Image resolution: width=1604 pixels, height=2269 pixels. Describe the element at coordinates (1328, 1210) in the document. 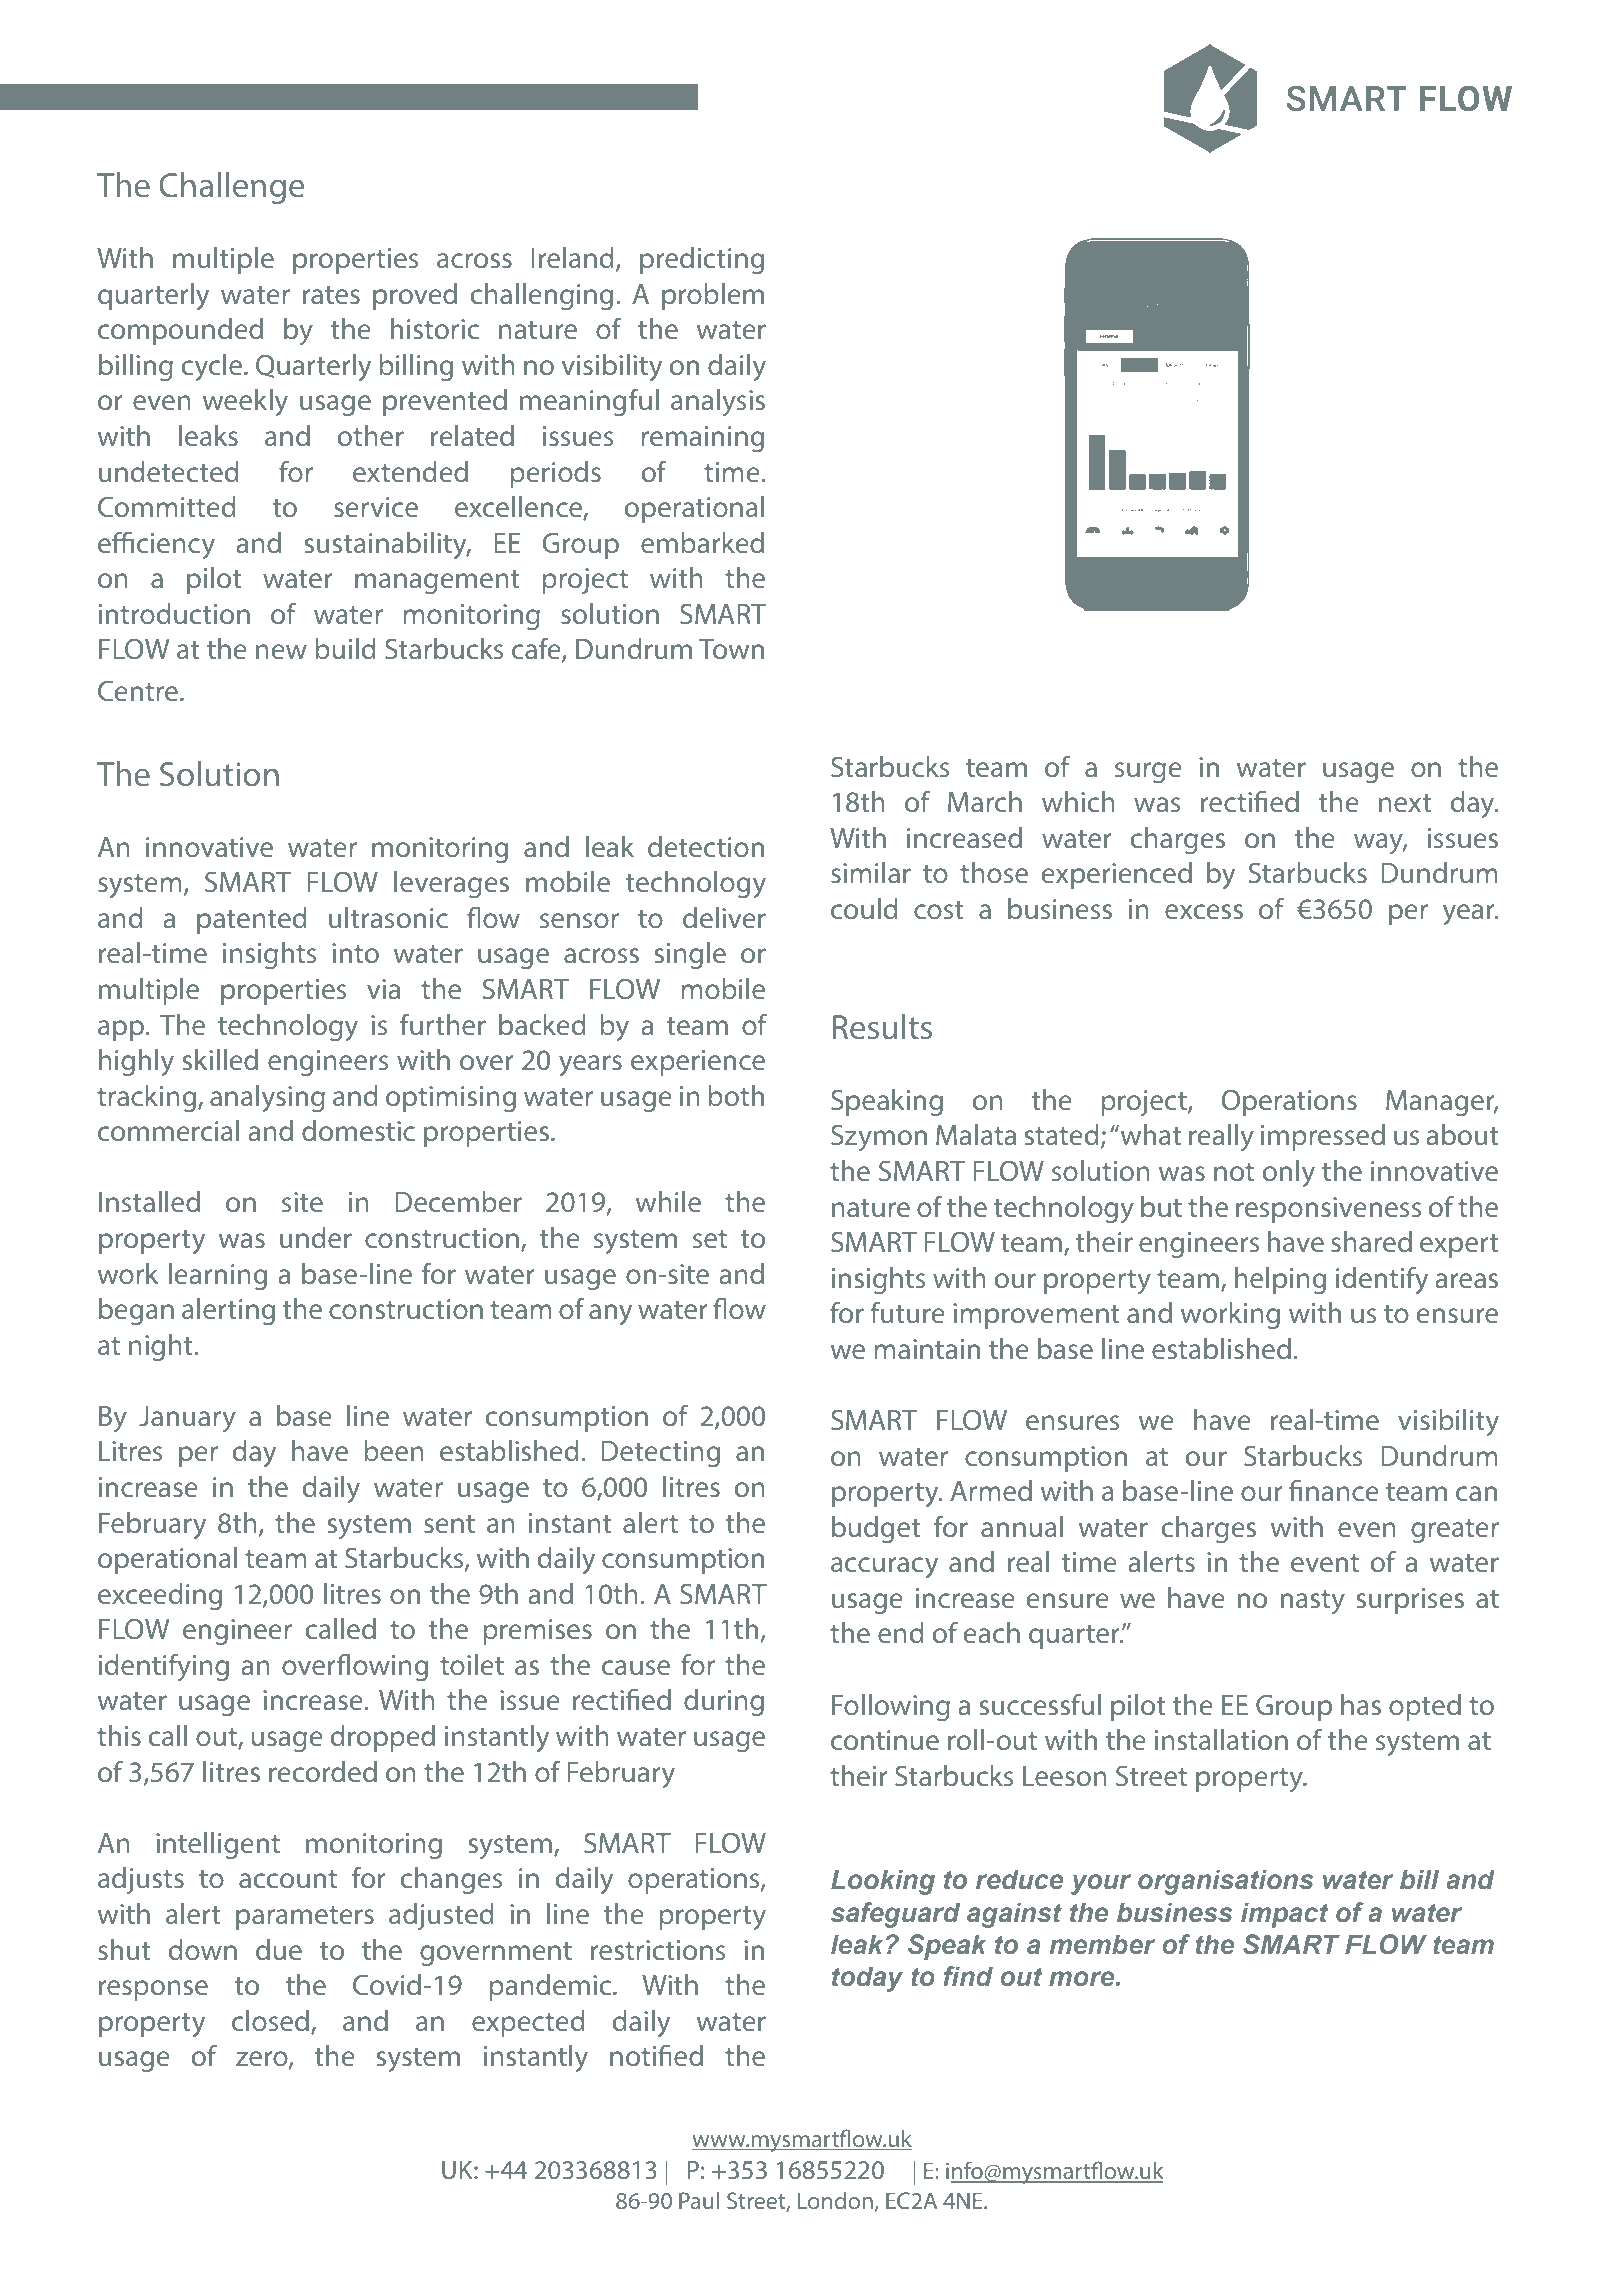

I see `responsiveness` at that location.
